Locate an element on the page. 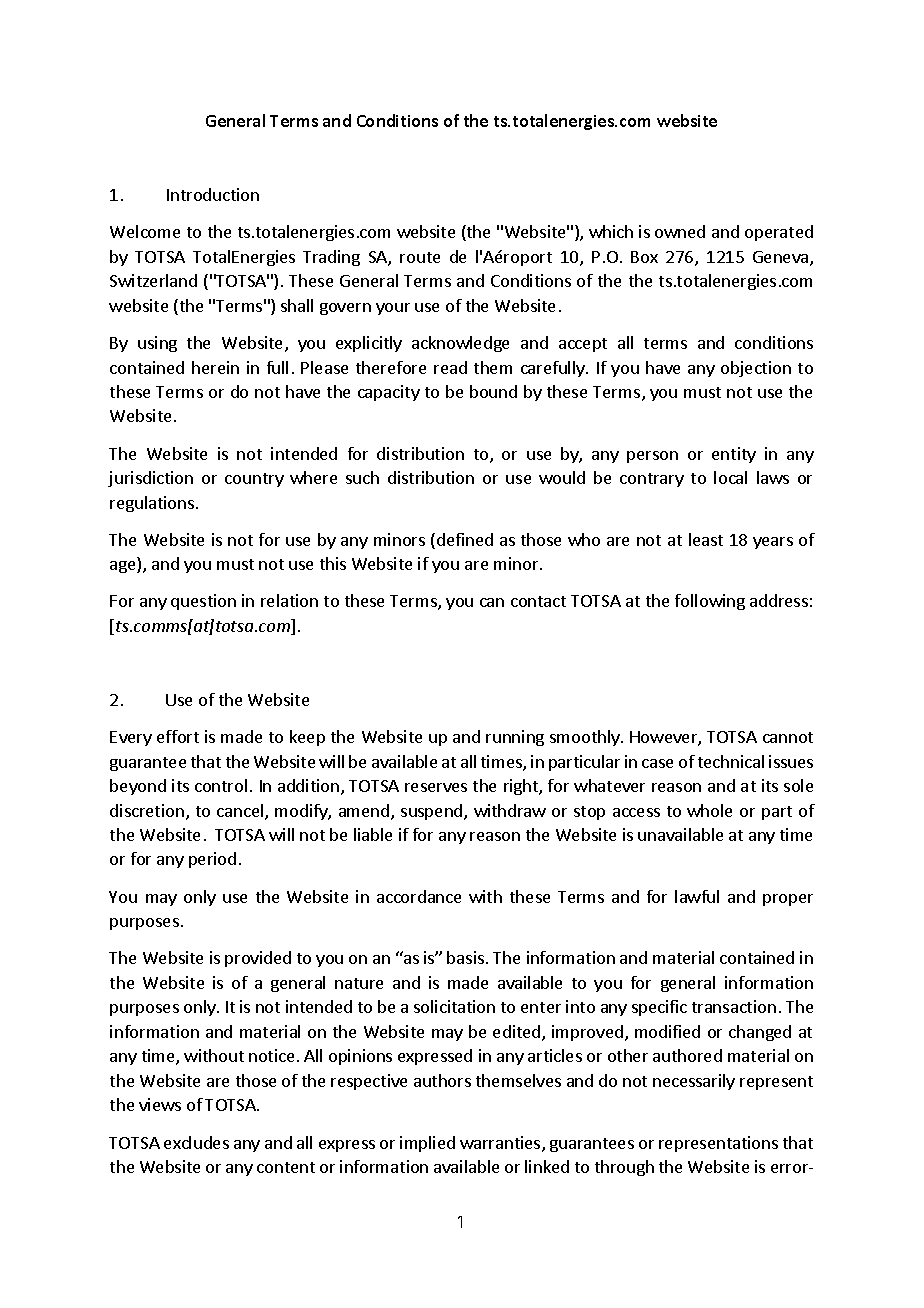 The image size is (924, 1308). least is located at coordinates (706, 539).
